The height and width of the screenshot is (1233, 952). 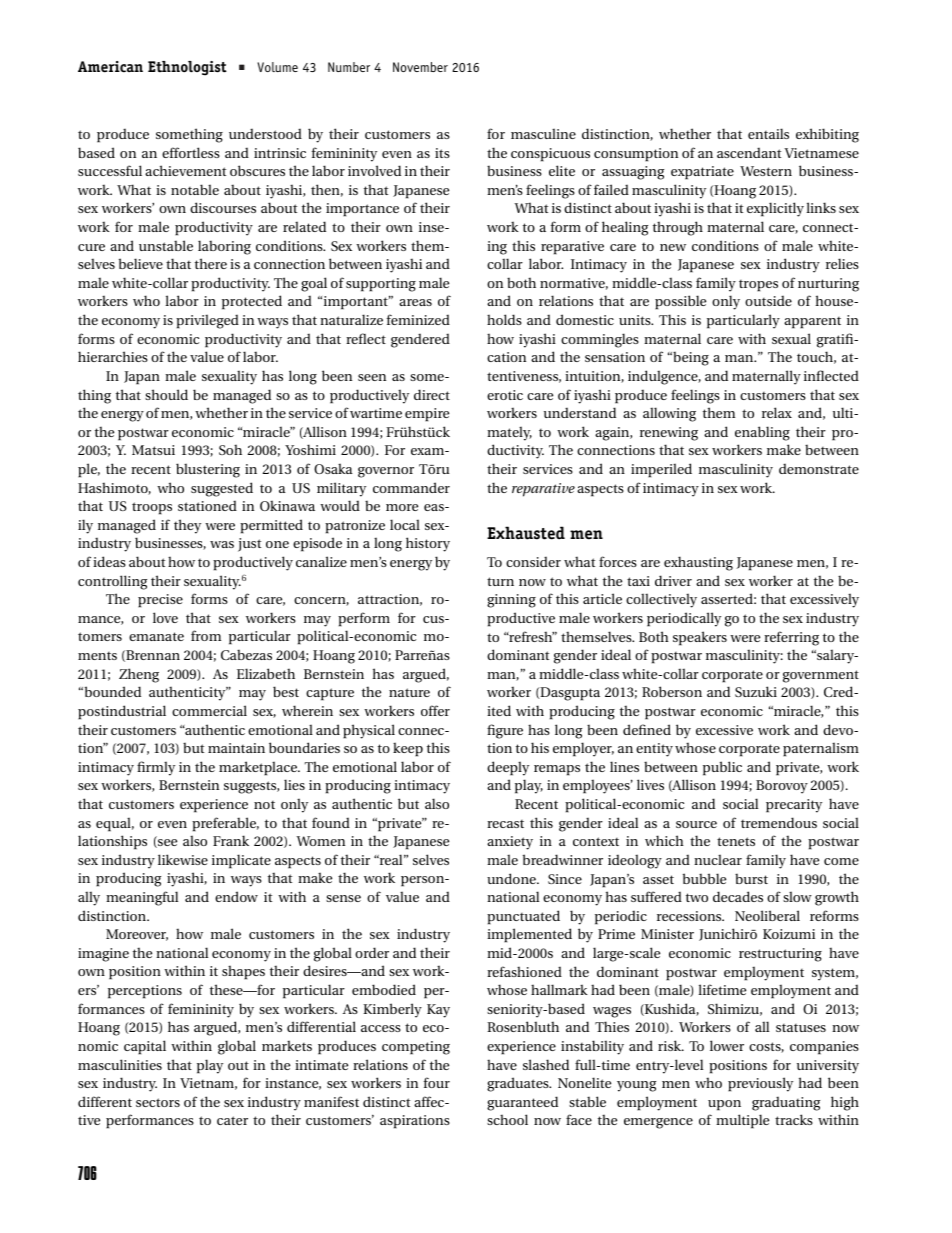 I want to click on effortless, so click(x=191, y=152).
